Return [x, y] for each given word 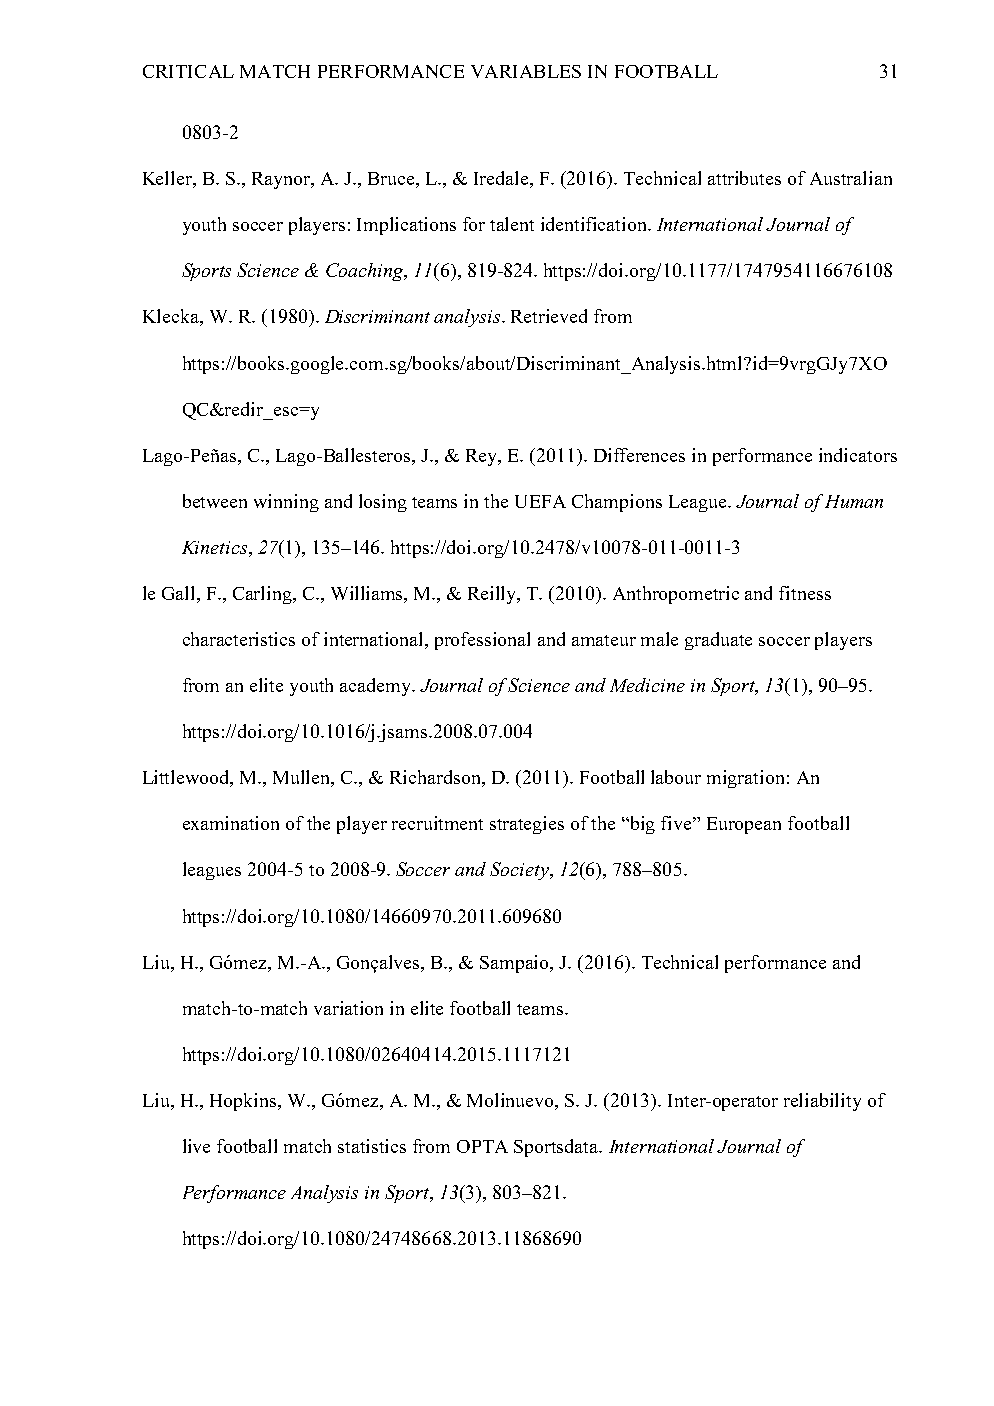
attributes [744, 178]
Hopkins [244, 1102]
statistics [372, 1146]
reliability [822, 1102]
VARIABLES [526, 71]
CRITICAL [188, 71]
